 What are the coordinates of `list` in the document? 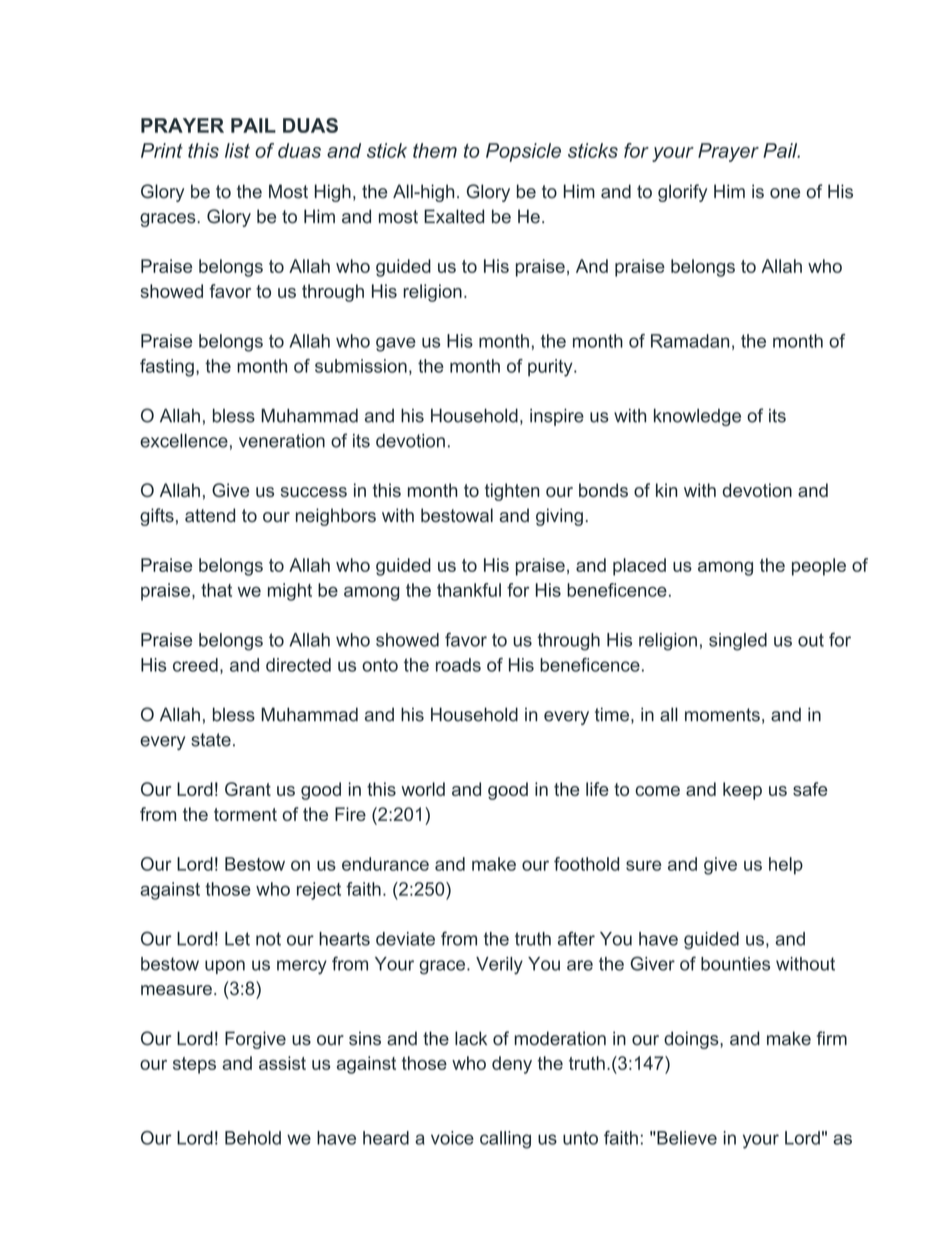 It's located at (237, 150).
